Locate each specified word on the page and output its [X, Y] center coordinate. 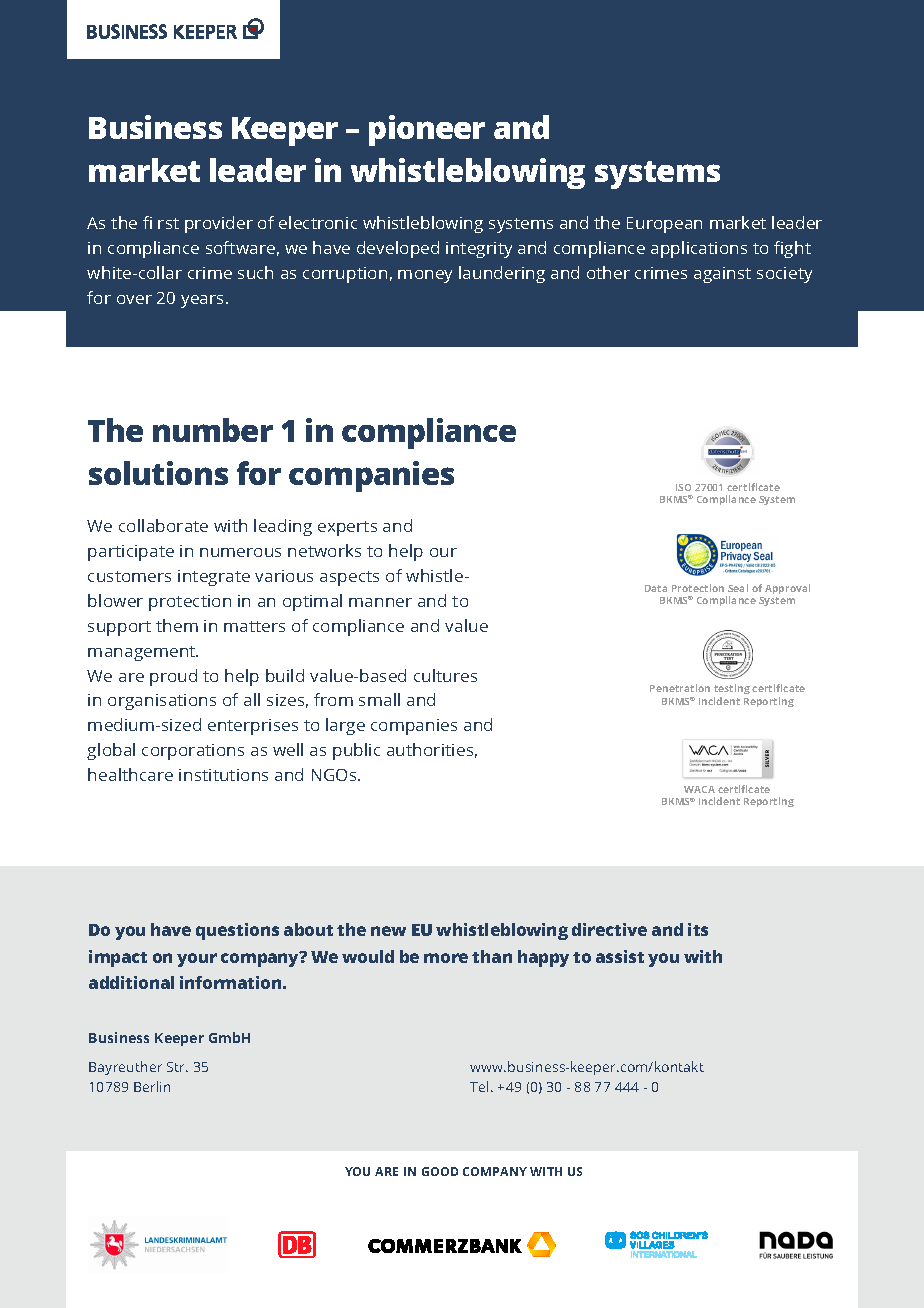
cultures [445, 675]
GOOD [440, 1171]
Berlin [152, 1086]
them [177, 625]
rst [168, 223]
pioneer [427, 130]
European [664, 225]
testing [732, 691]
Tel [479, 1086]
